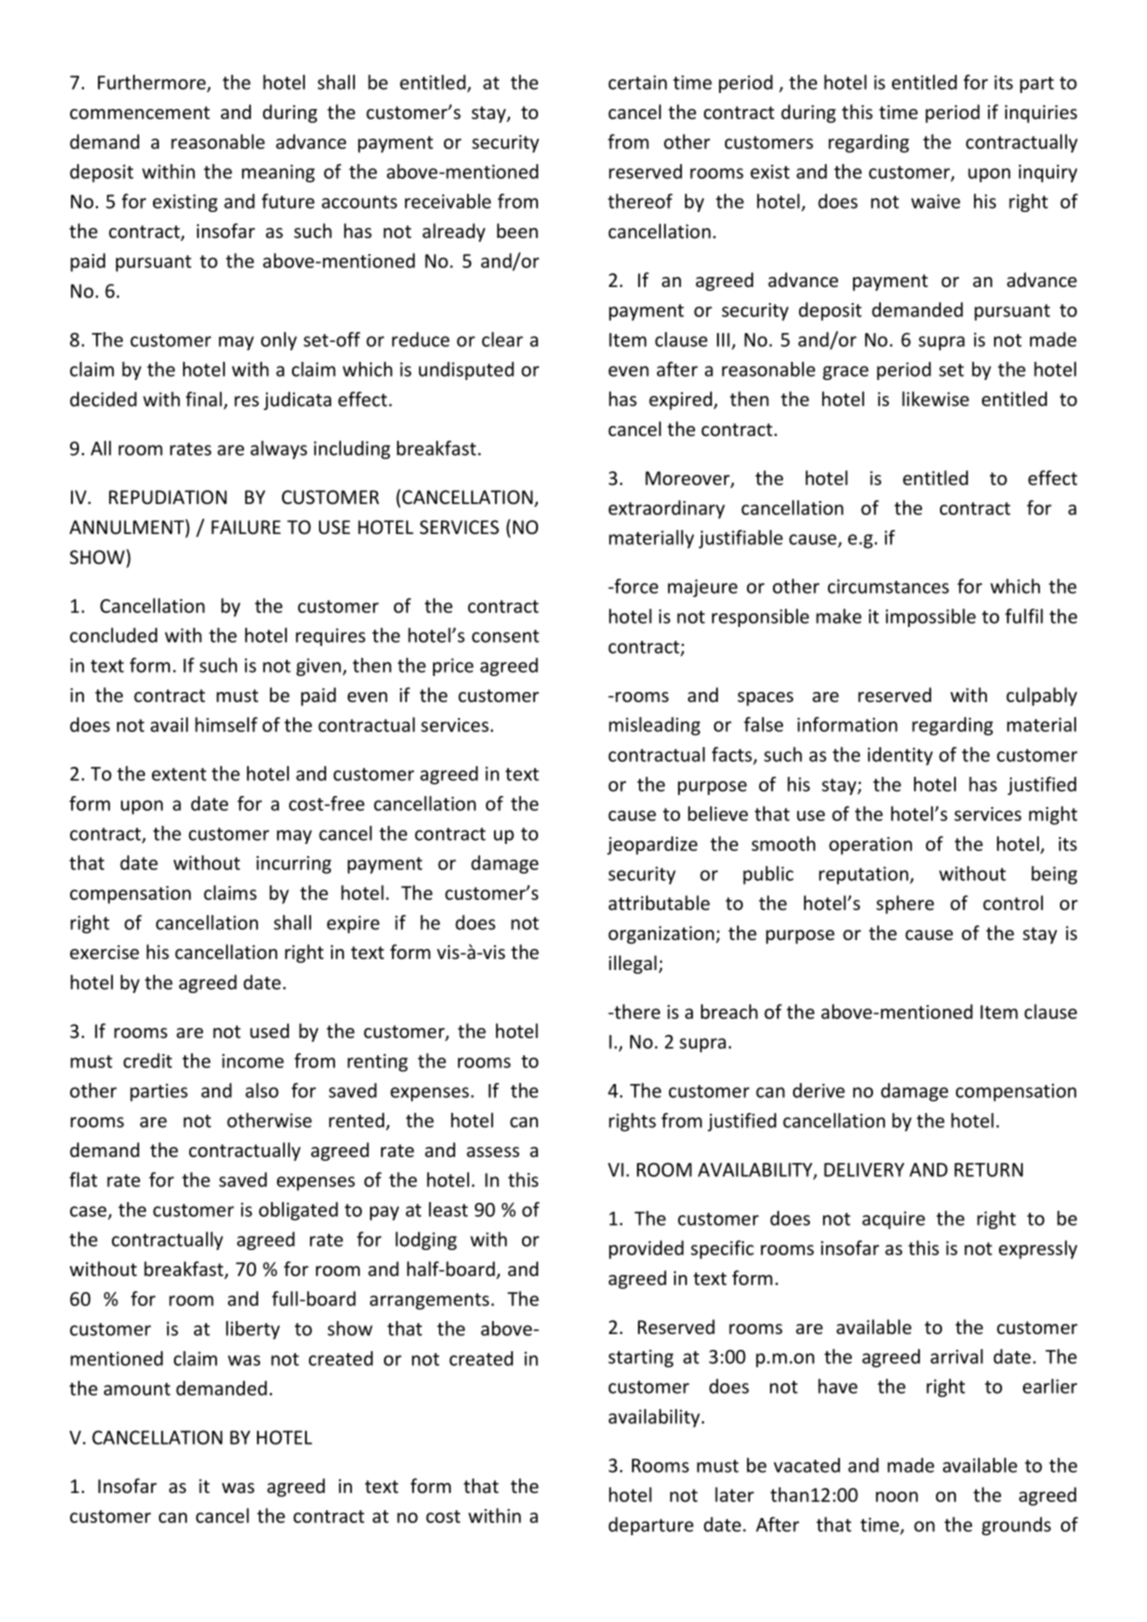  I want to click on extent, so click(179, 774).
